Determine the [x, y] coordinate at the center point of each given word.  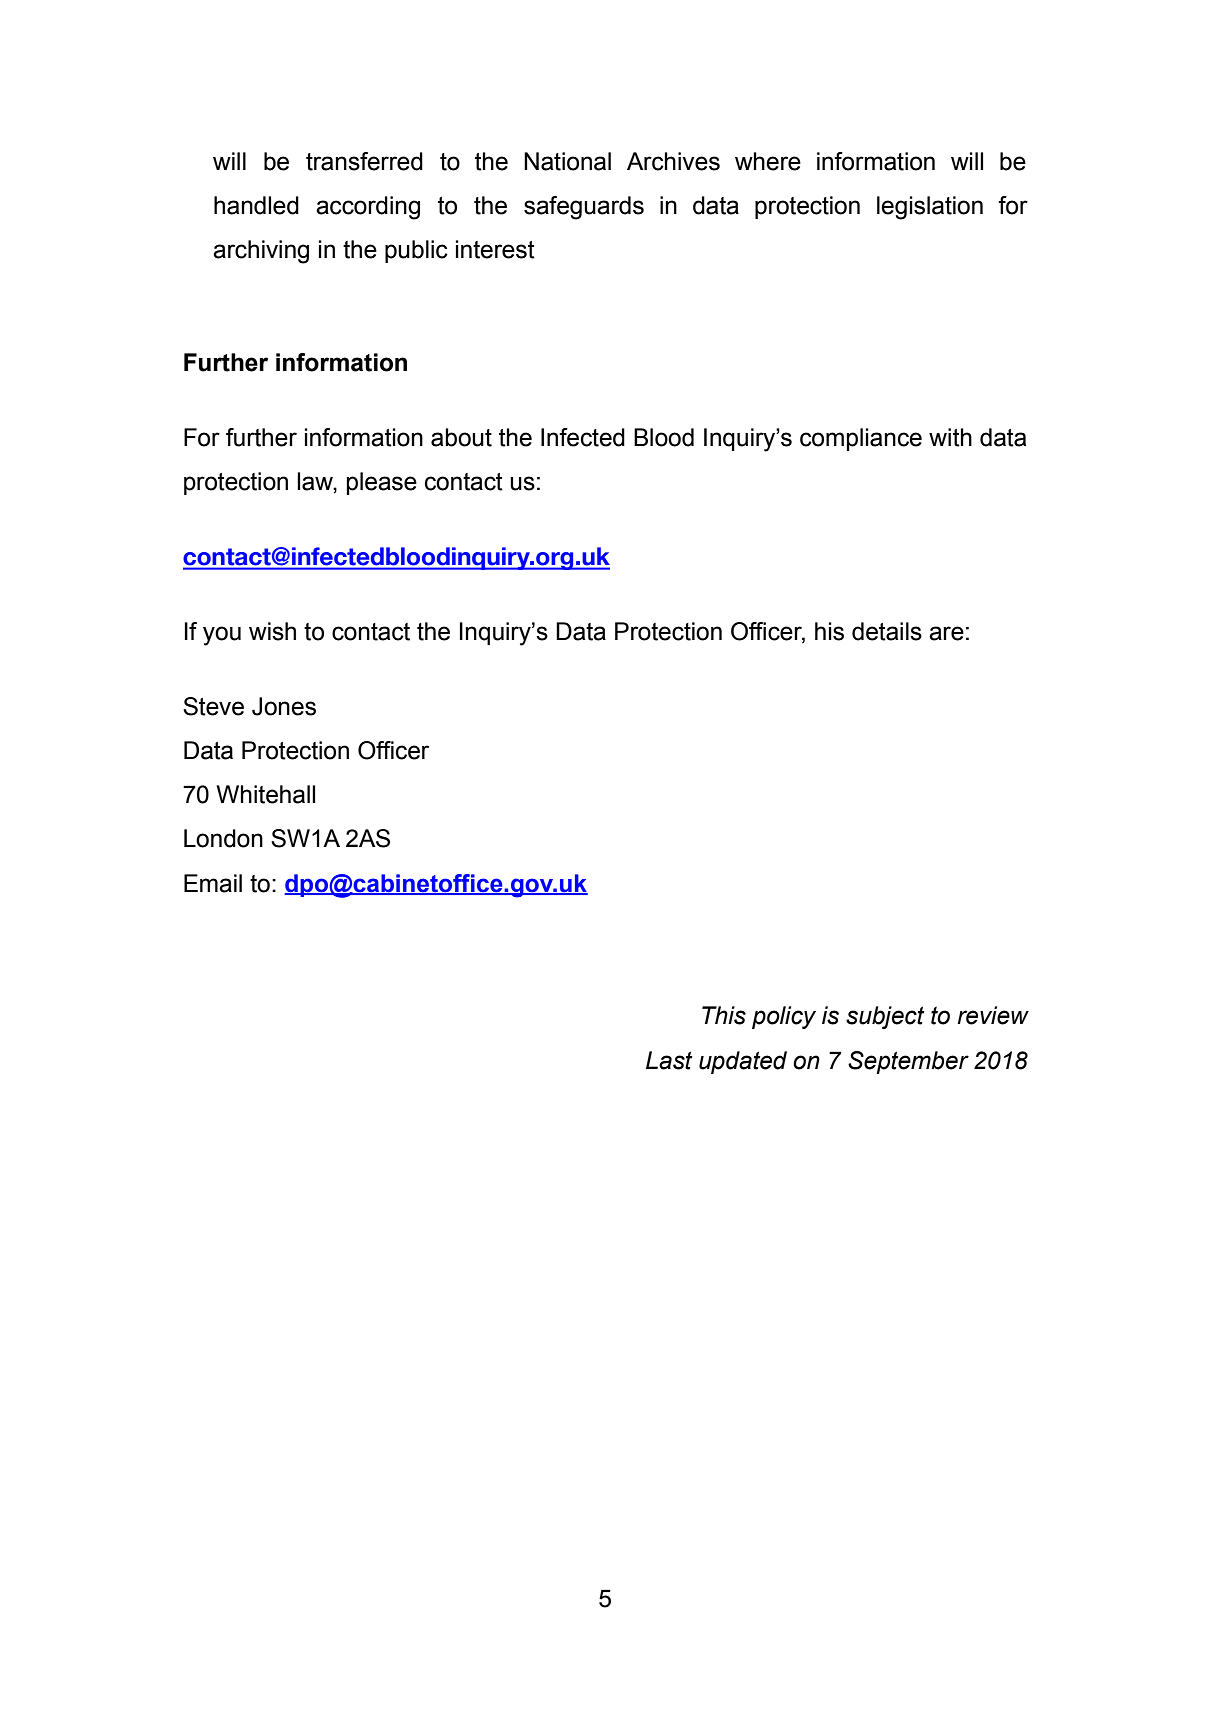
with [950, 437]
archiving [261, 252]
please [382, 483]
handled [256, 205]
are [946, 633]
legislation [930, 208]
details [887, 631]
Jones [284, 706]
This [724, 1015]
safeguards [584, 208]
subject [885, 1017]
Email [213, 883]
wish [272, 631]
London [223, 838]
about [461, 437]
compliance [861, 439]
